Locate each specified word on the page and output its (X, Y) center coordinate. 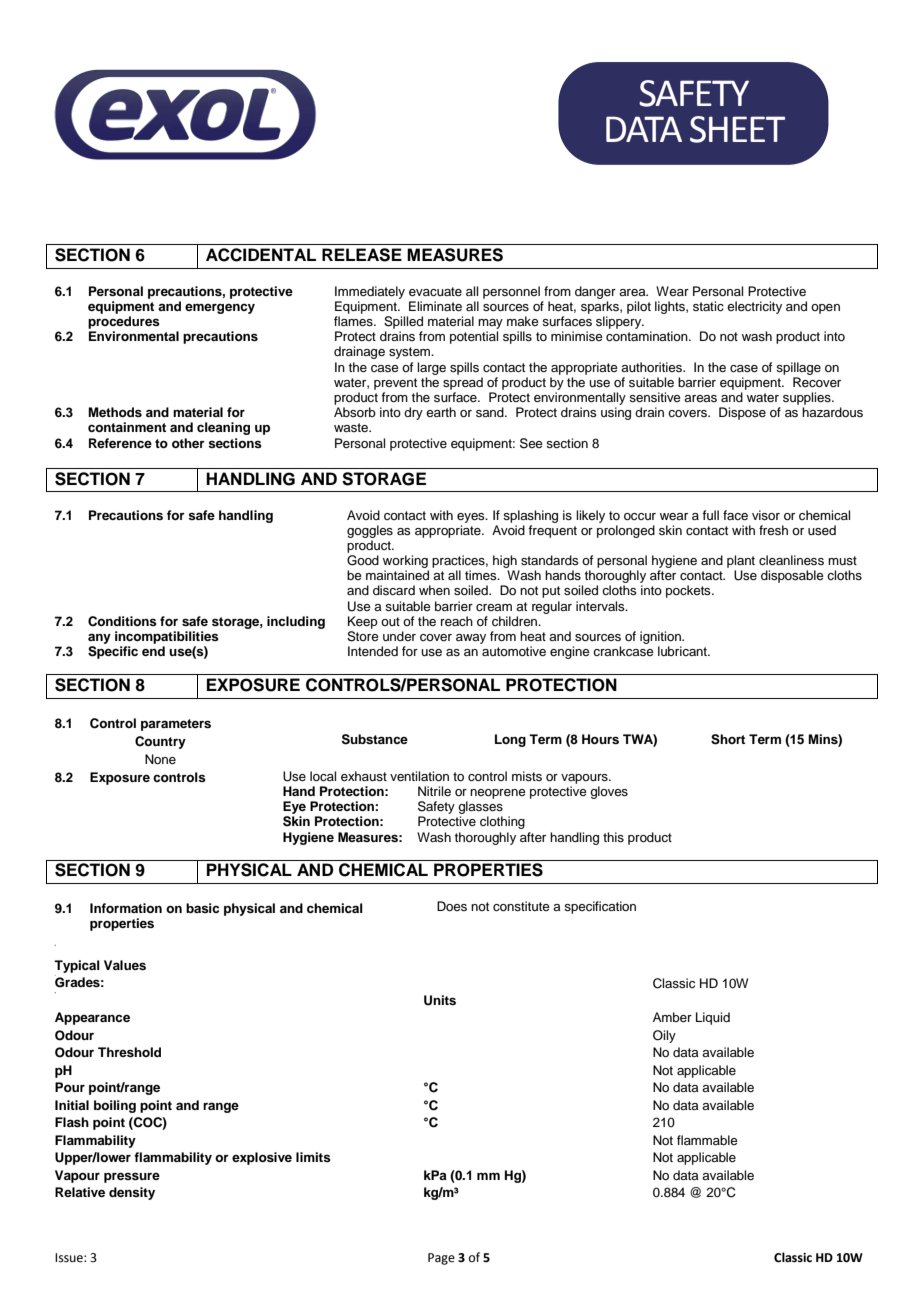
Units (440, 1000)
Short (728, 739)
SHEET (737, 129)
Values (125, 965)
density (132, 1193)
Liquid (713, 1018)
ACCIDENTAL (261, 255)
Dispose (742, 413)
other (188, 443)
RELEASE (362, 255)
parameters (176, 725)
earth (441, 412)
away (471, 639)
